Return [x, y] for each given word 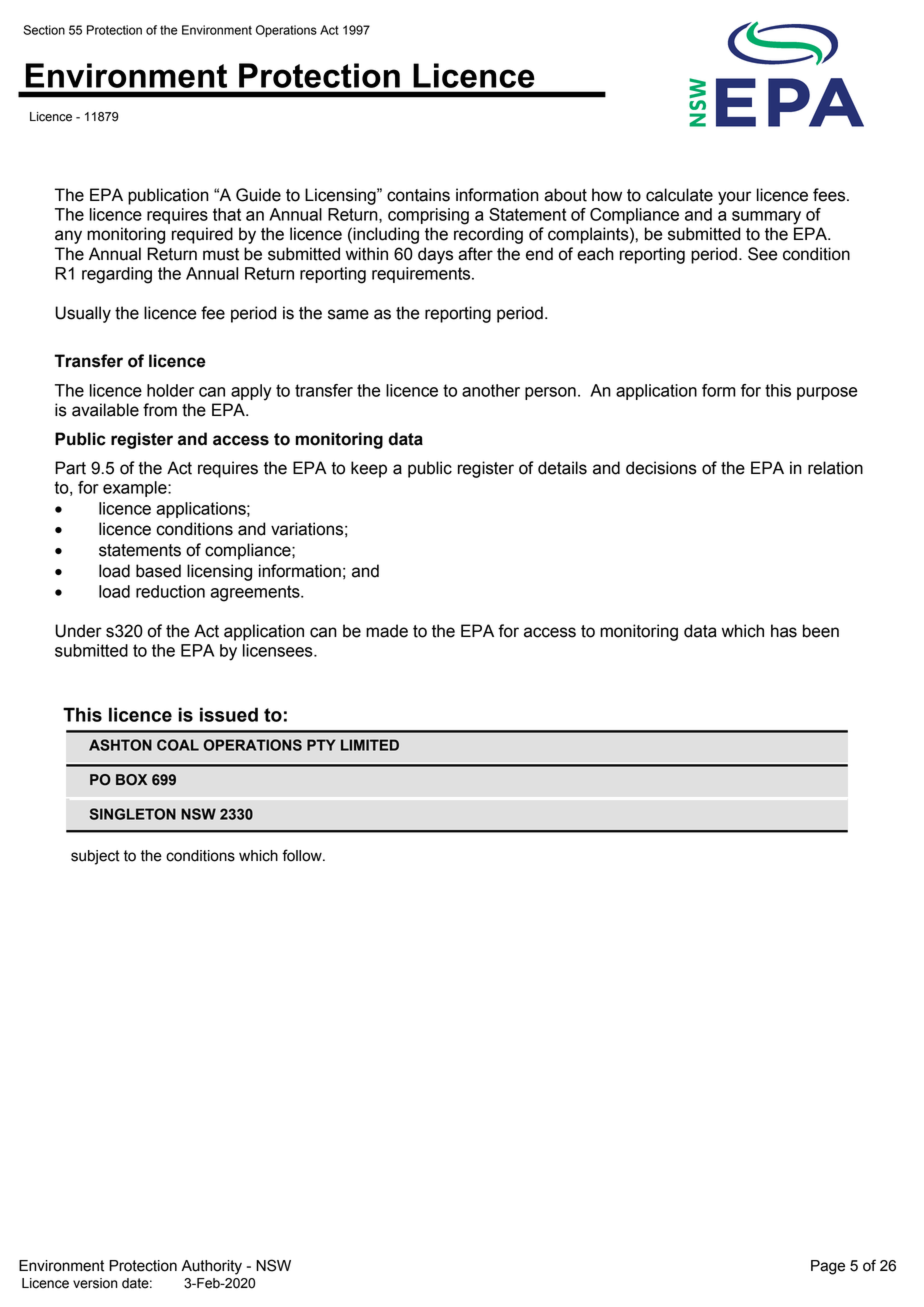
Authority [211, 1267]
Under [78, 631]
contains [418, 195]
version [95, 1283]
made [387, 631]
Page [828, 1267]
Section [44, 30]
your [734, 198]
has [784, 631]
